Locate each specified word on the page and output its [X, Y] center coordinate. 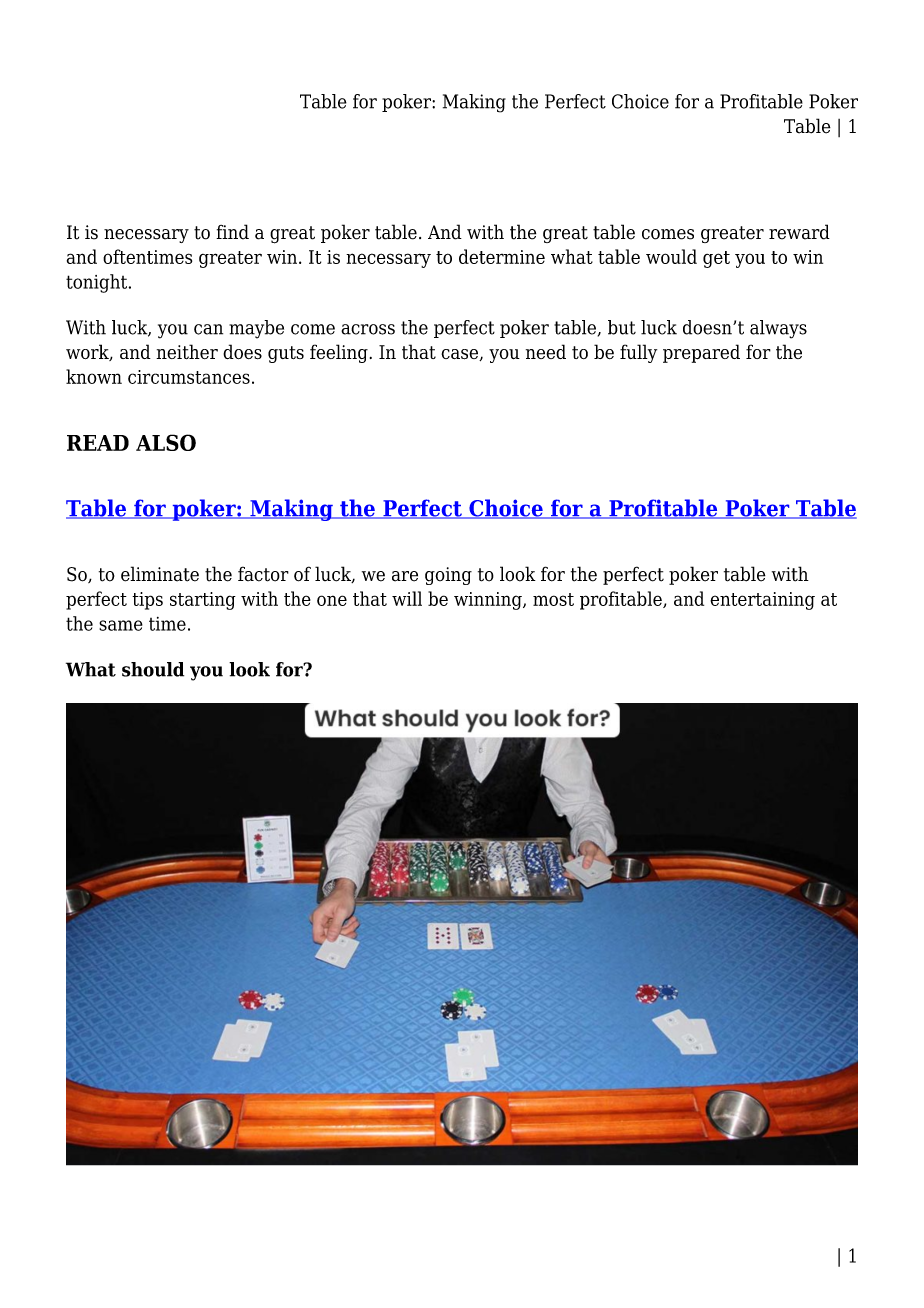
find [232, 232]
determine [502, 256]
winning [489, 601]
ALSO [166, 442]
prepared [701, 353]
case [461, 355]
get [716, 259]
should [153, 669]
